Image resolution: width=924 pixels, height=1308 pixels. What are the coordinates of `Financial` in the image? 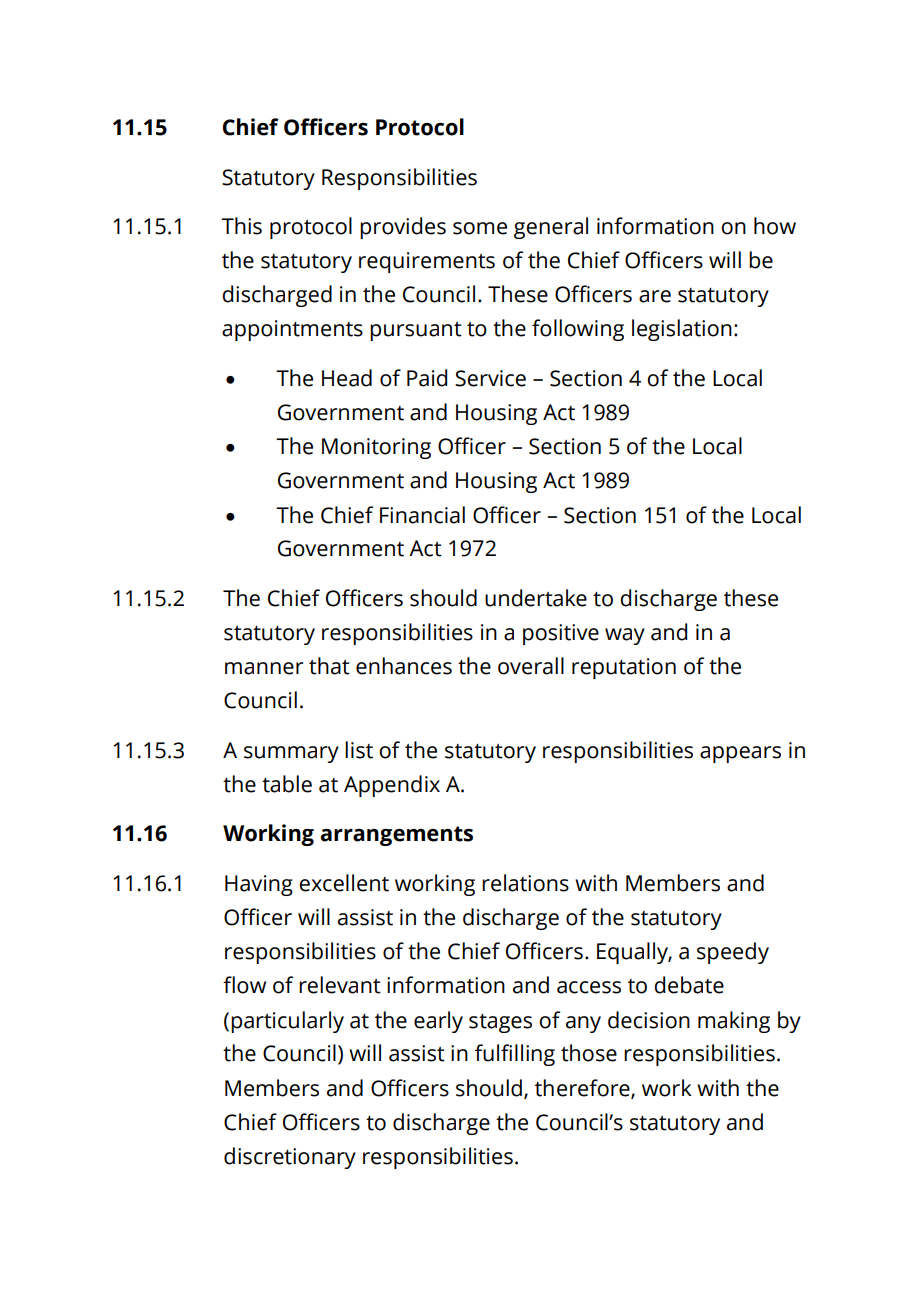 It's located at (422, 515).
